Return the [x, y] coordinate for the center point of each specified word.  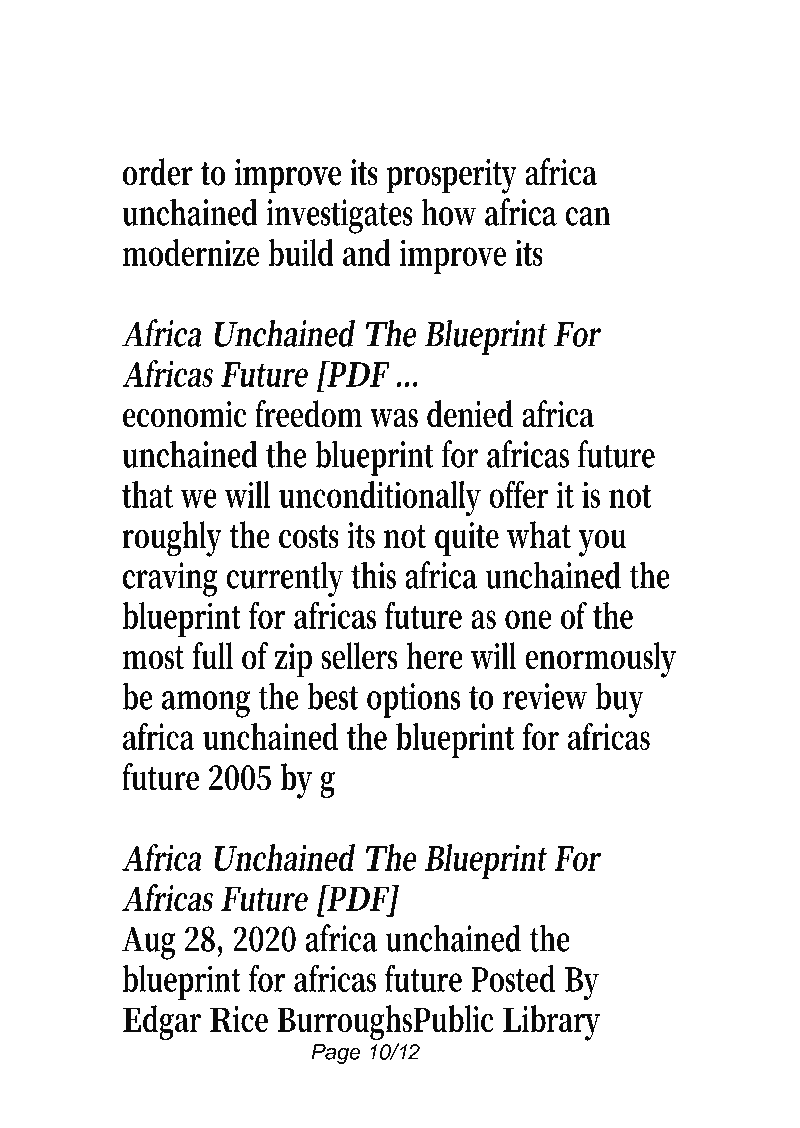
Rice [239, 1019]
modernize [190, 252]
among [206, 704]
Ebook [398, 65]
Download [217, 65]
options [413, 700]
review [545, 696]
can [588, 216]
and [367, 252]
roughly [172, 539]
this [373, 575]
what [539, 535]
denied [470, 414]
